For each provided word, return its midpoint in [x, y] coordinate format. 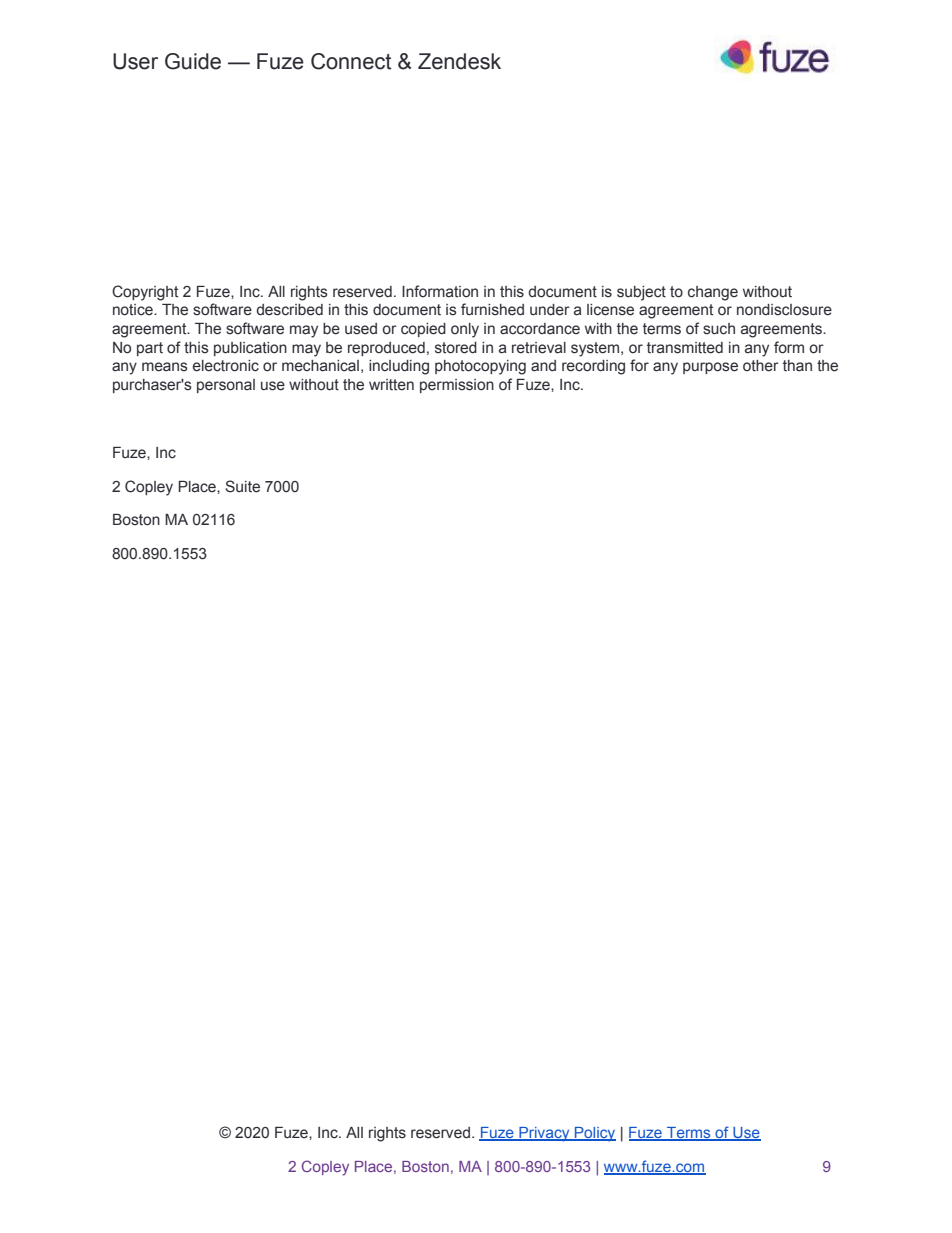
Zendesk [459, 61]
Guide [193, 61]
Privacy [544, 1134]
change [713, 293]
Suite [243, 486]
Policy [594, 1134]
